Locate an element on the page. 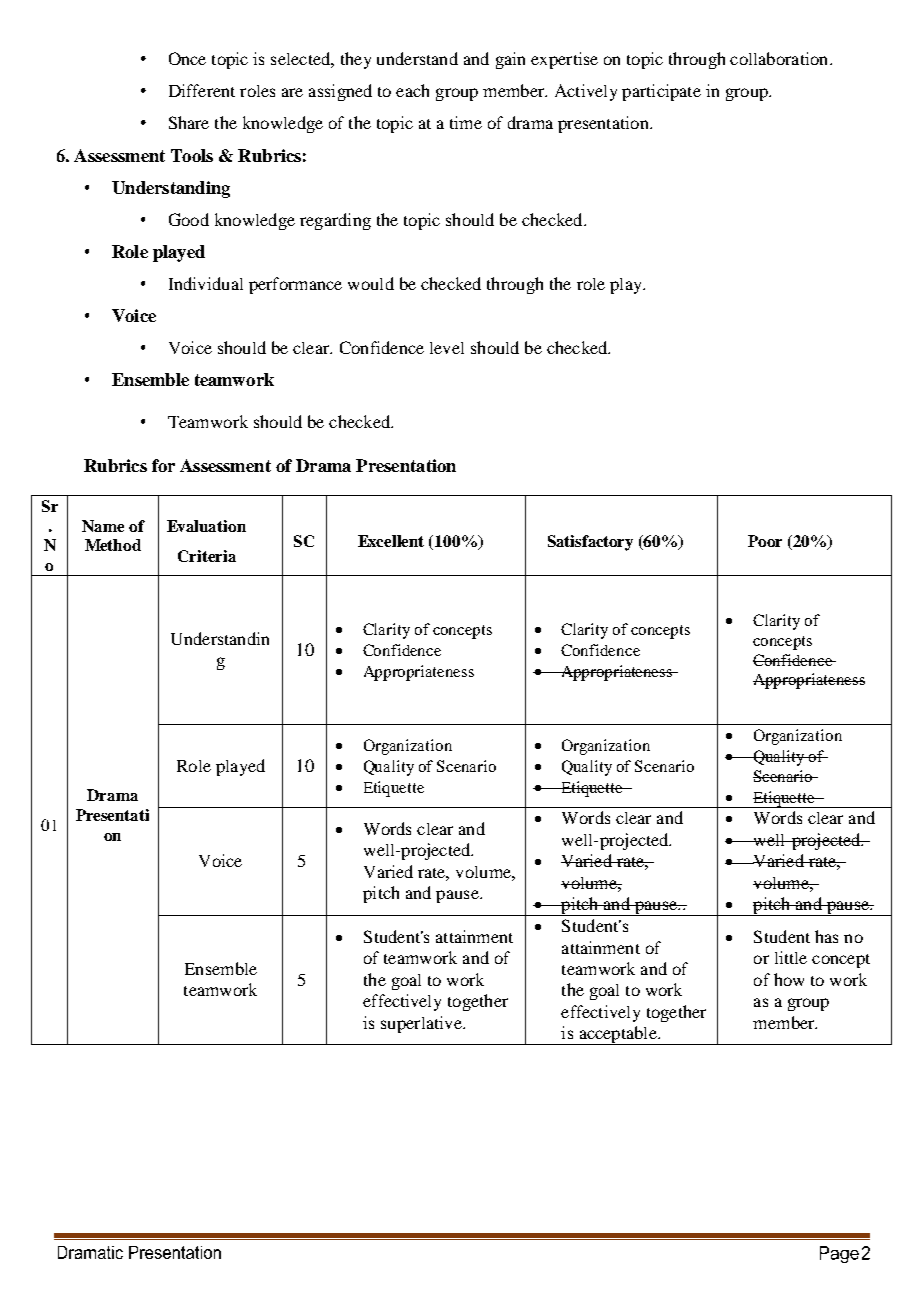 The image size is (924, 1307). Criteria is located at coordinates (207, 556).
